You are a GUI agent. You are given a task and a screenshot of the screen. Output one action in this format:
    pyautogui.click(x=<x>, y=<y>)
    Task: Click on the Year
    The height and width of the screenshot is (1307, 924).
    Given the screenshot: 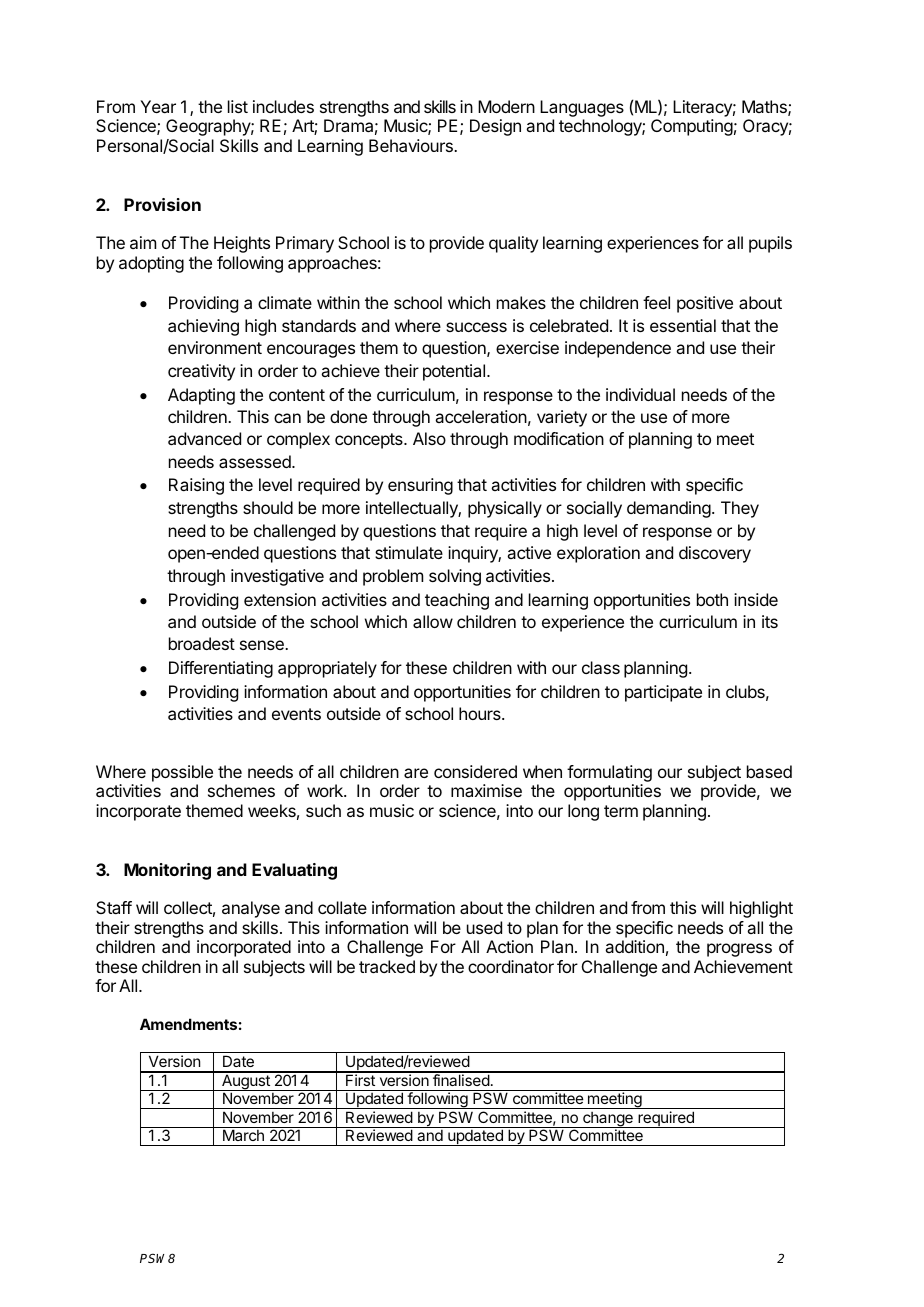 What is the action you would take?
    pyautogui.click(x=158, y=106)
